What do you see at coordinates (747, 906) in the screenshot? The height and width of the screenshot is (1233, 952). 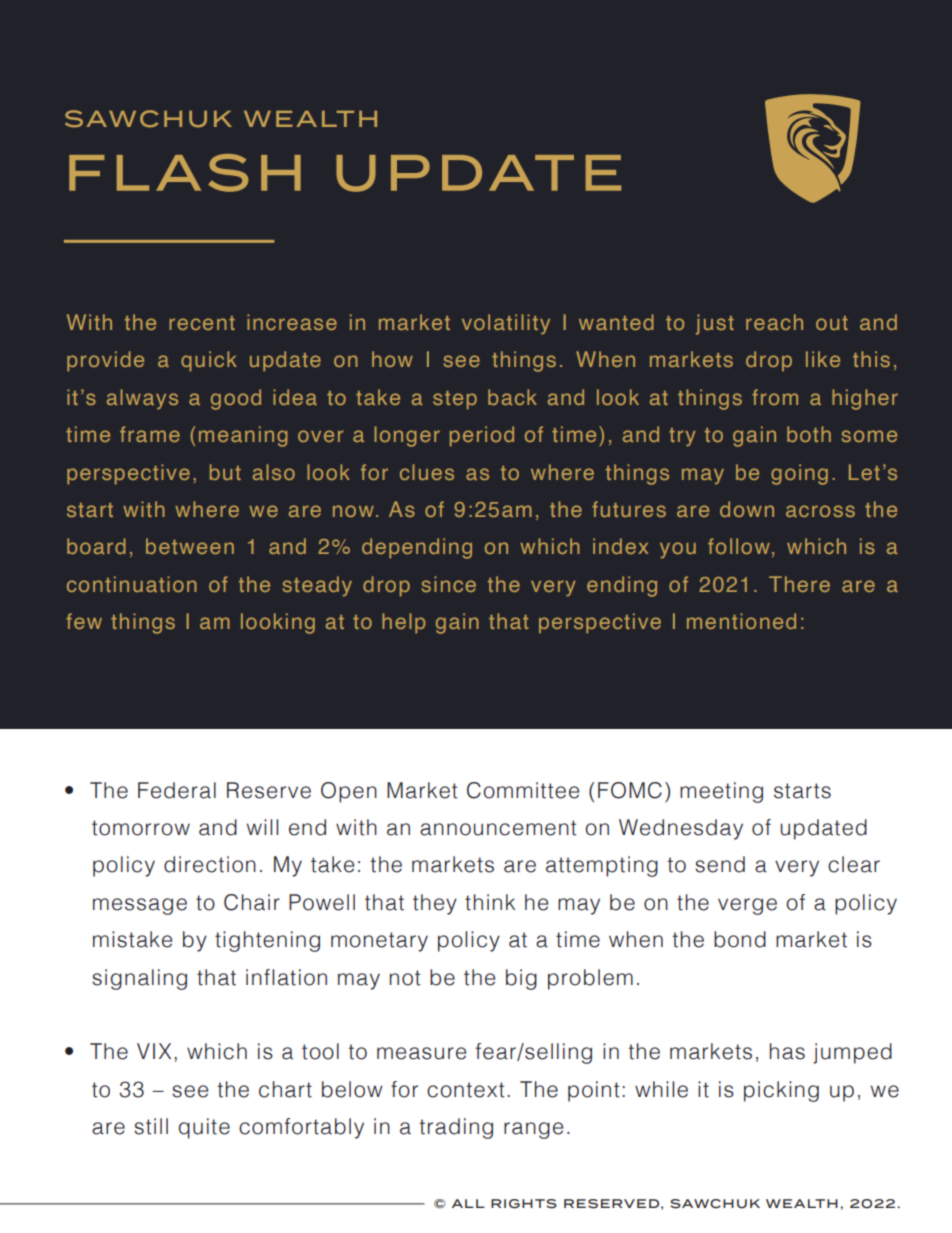 I see `verge` at bounding box center [747, 906].
